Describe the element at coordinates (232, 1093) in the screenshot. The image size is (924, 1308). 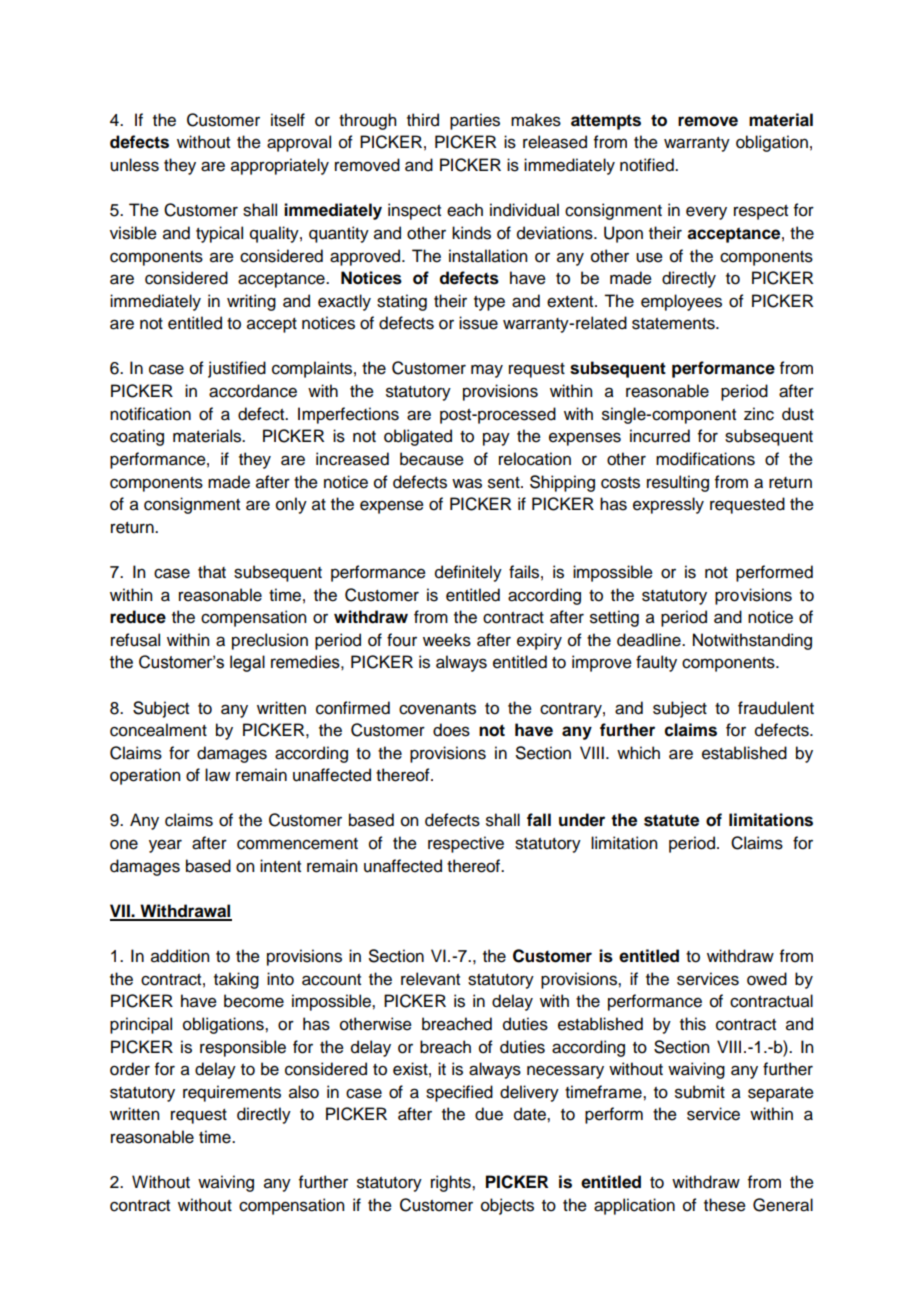
I see `requirements` at that location.
